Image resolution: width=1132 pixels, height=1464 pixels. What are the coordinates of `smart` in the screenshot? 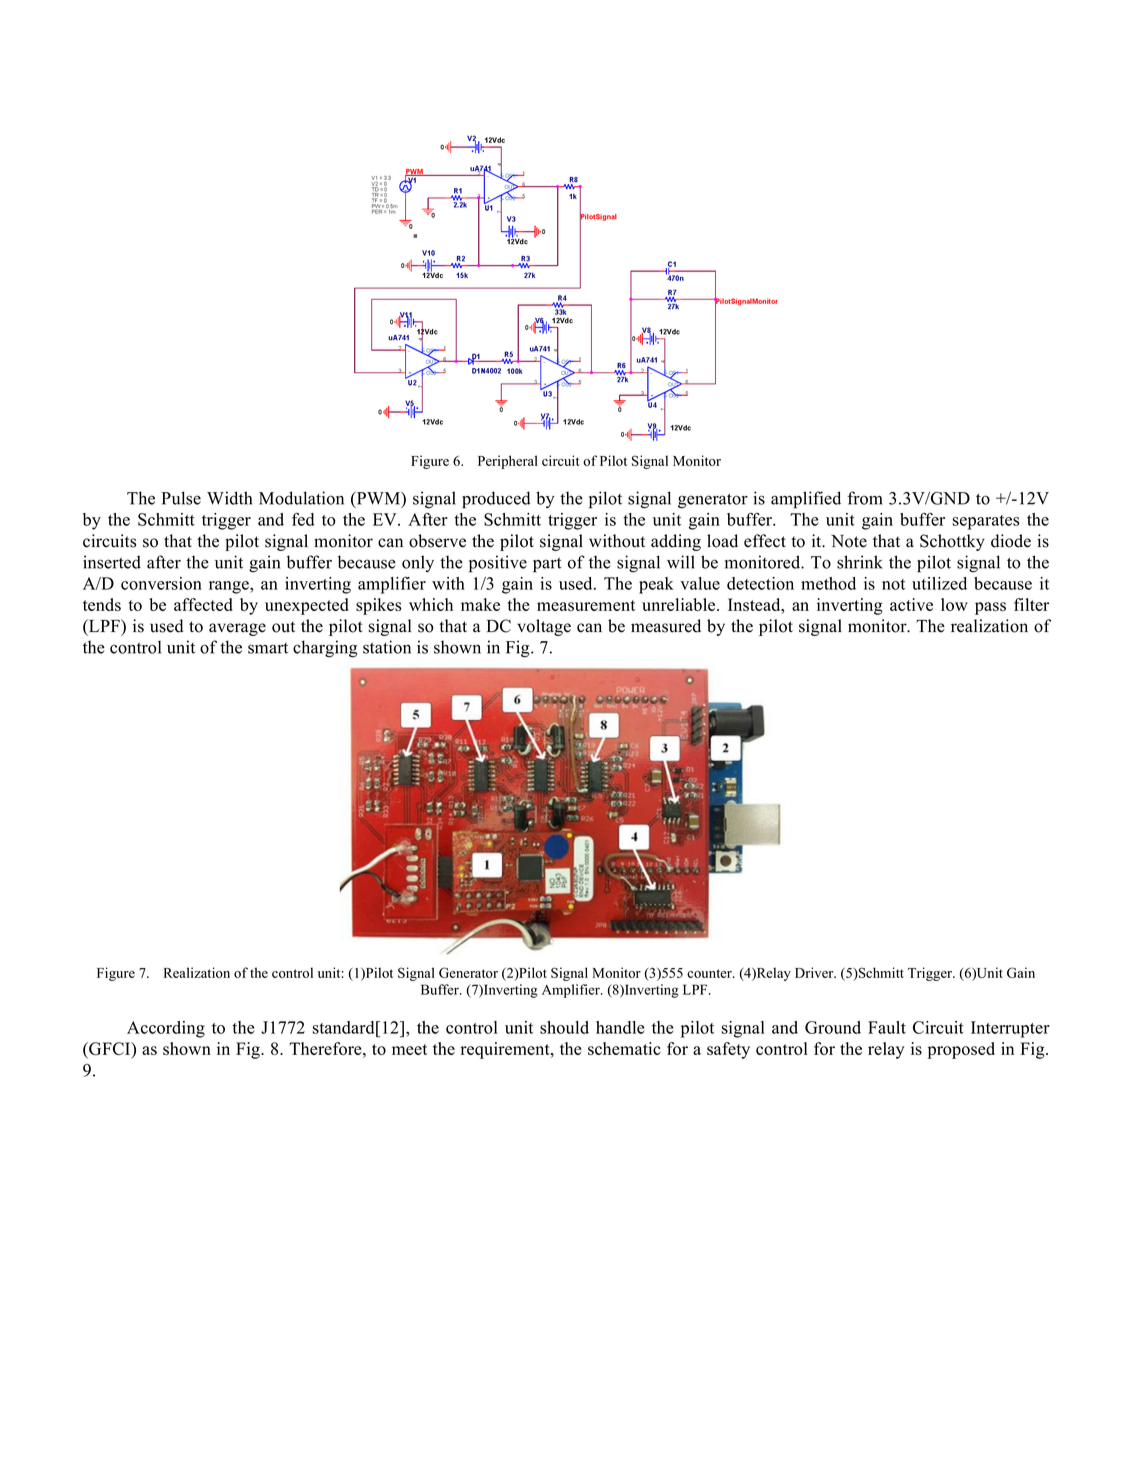 It's located at (268, 648).
